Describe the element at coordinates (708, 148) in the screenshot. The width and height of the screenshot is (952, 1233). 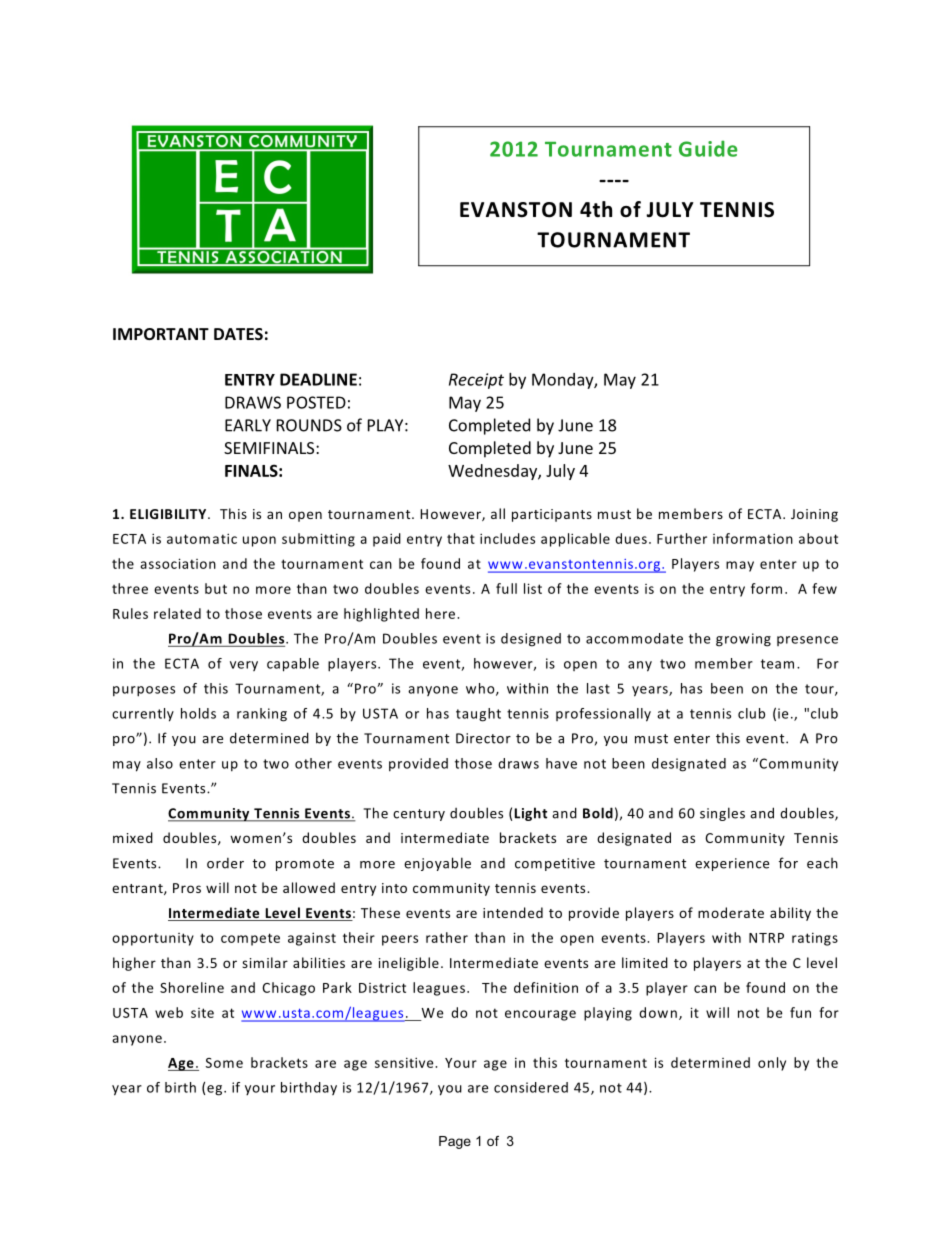
I see `Guide` at that location.
